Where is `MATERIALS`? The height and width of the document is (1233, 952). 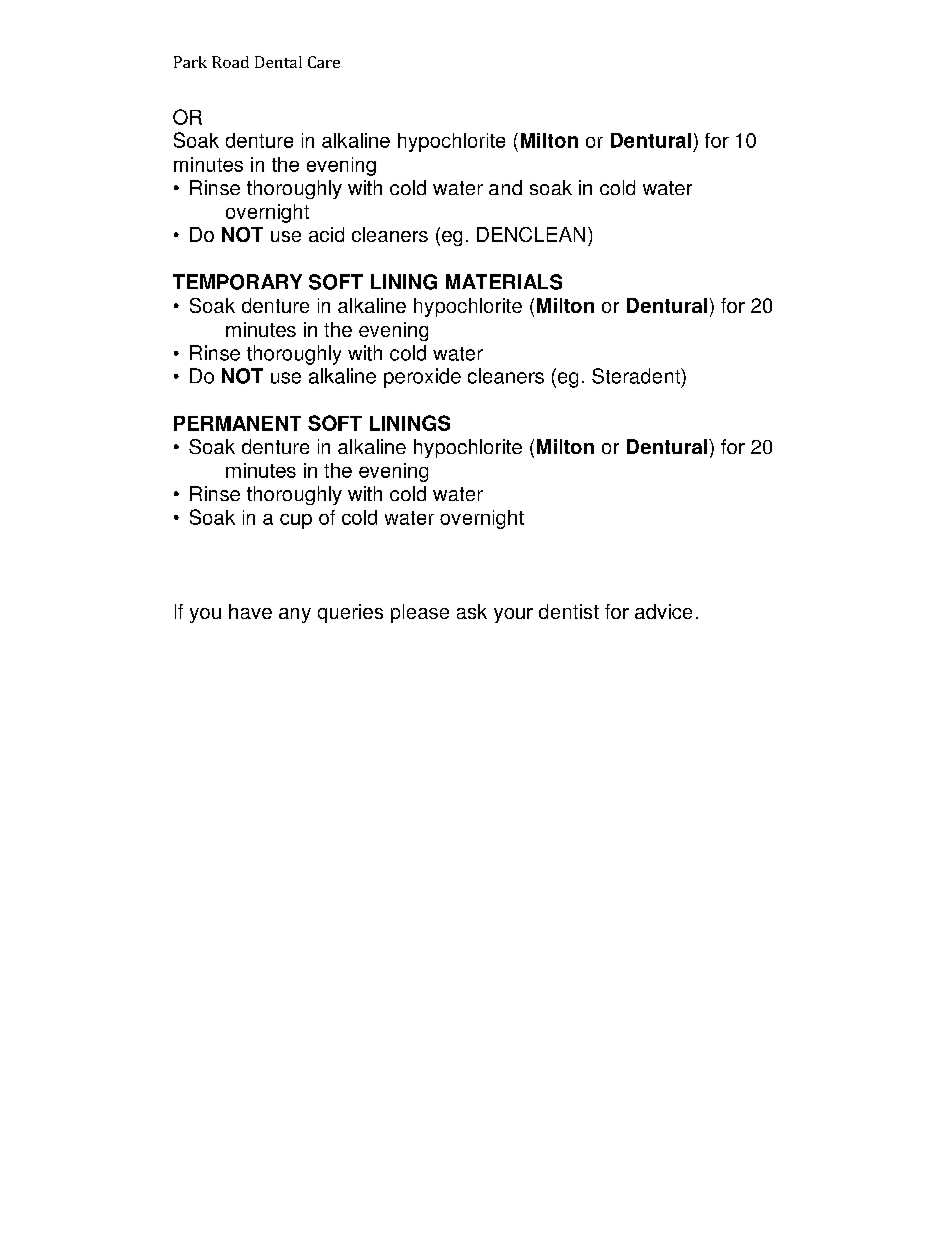 MATERIALS is located at coordinates (504, 282).
